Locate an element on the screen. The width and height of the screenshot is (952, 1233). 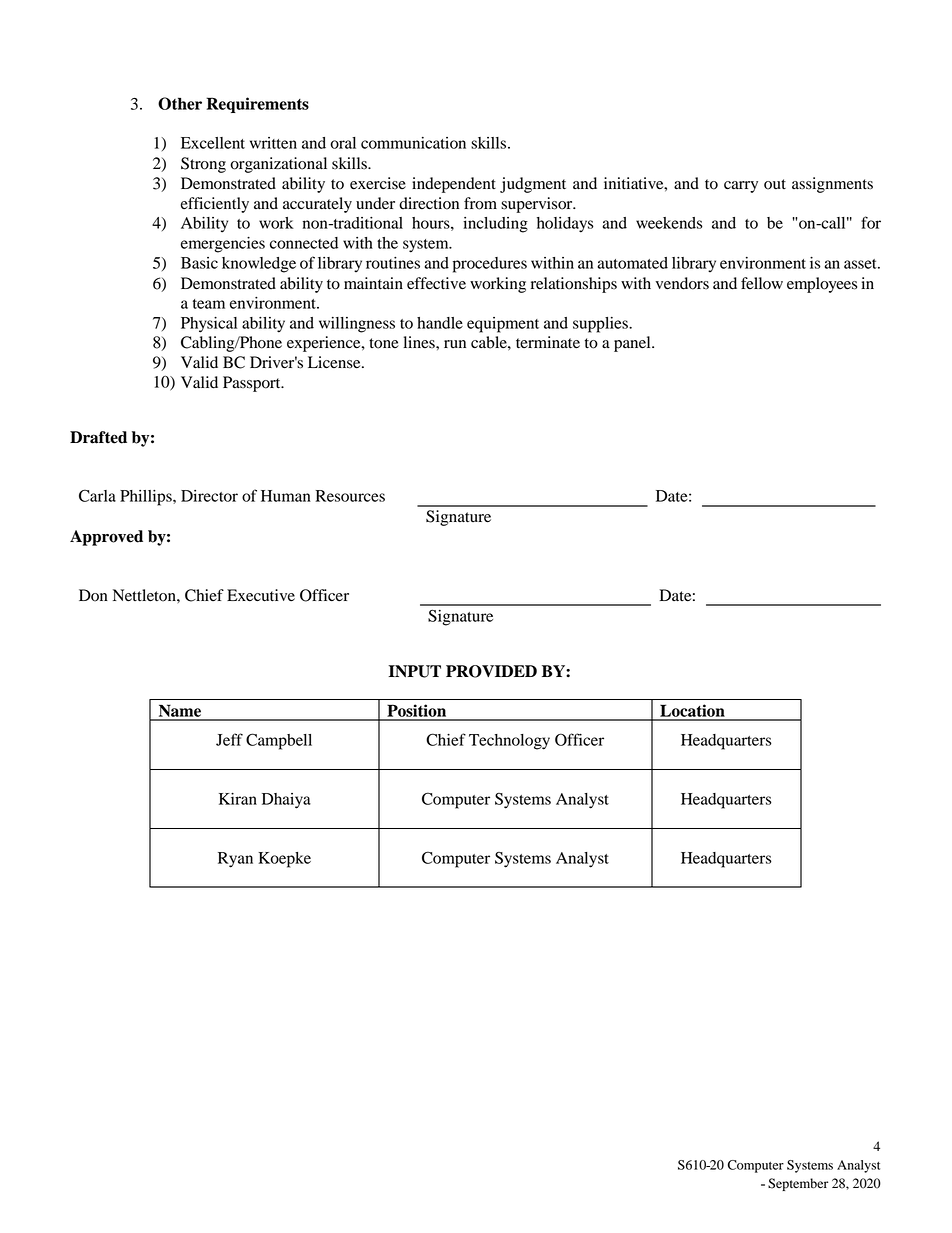
carry is located at coordinates (741, 187).
